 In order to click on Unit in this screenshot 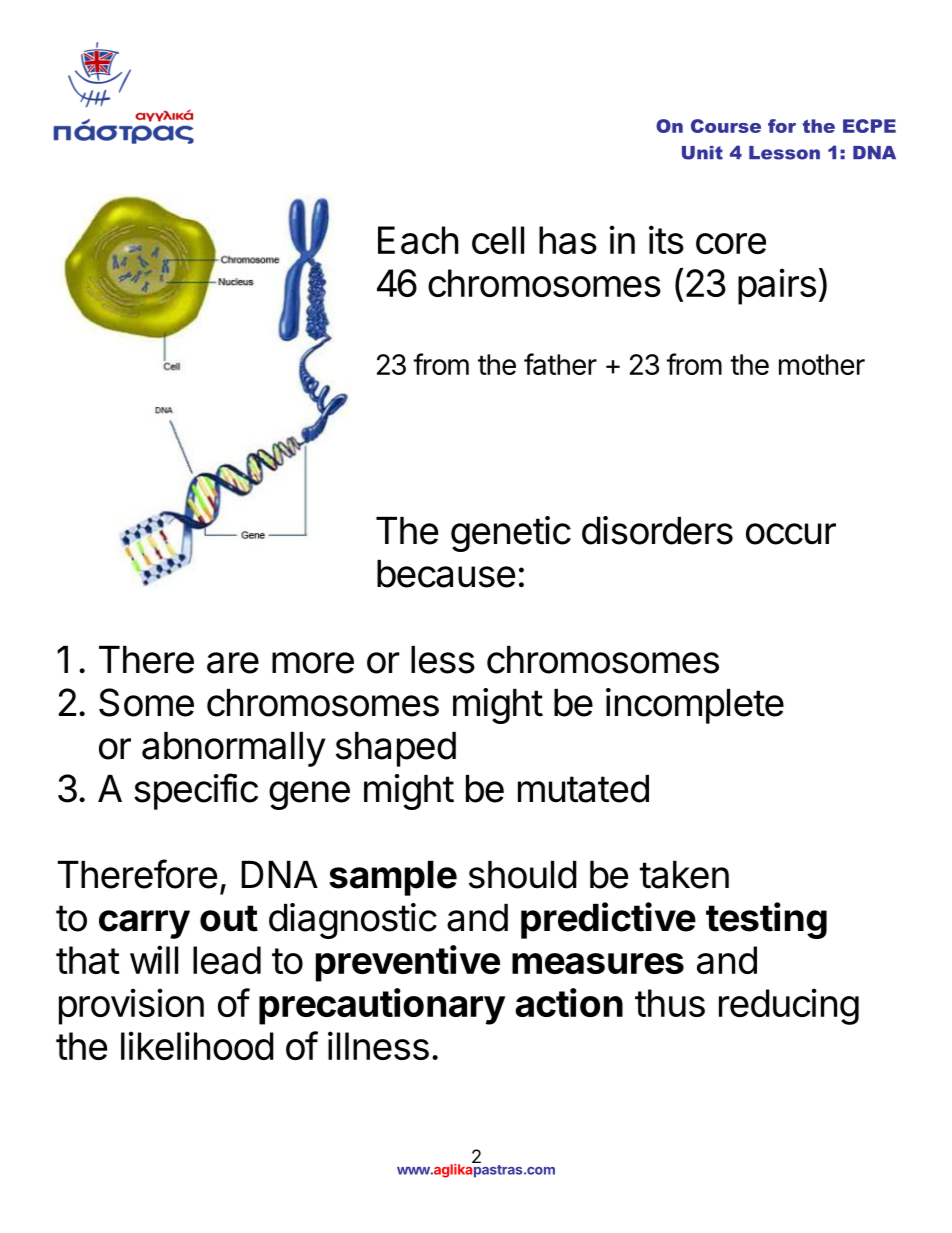, I will do `click(702, 153)`.
